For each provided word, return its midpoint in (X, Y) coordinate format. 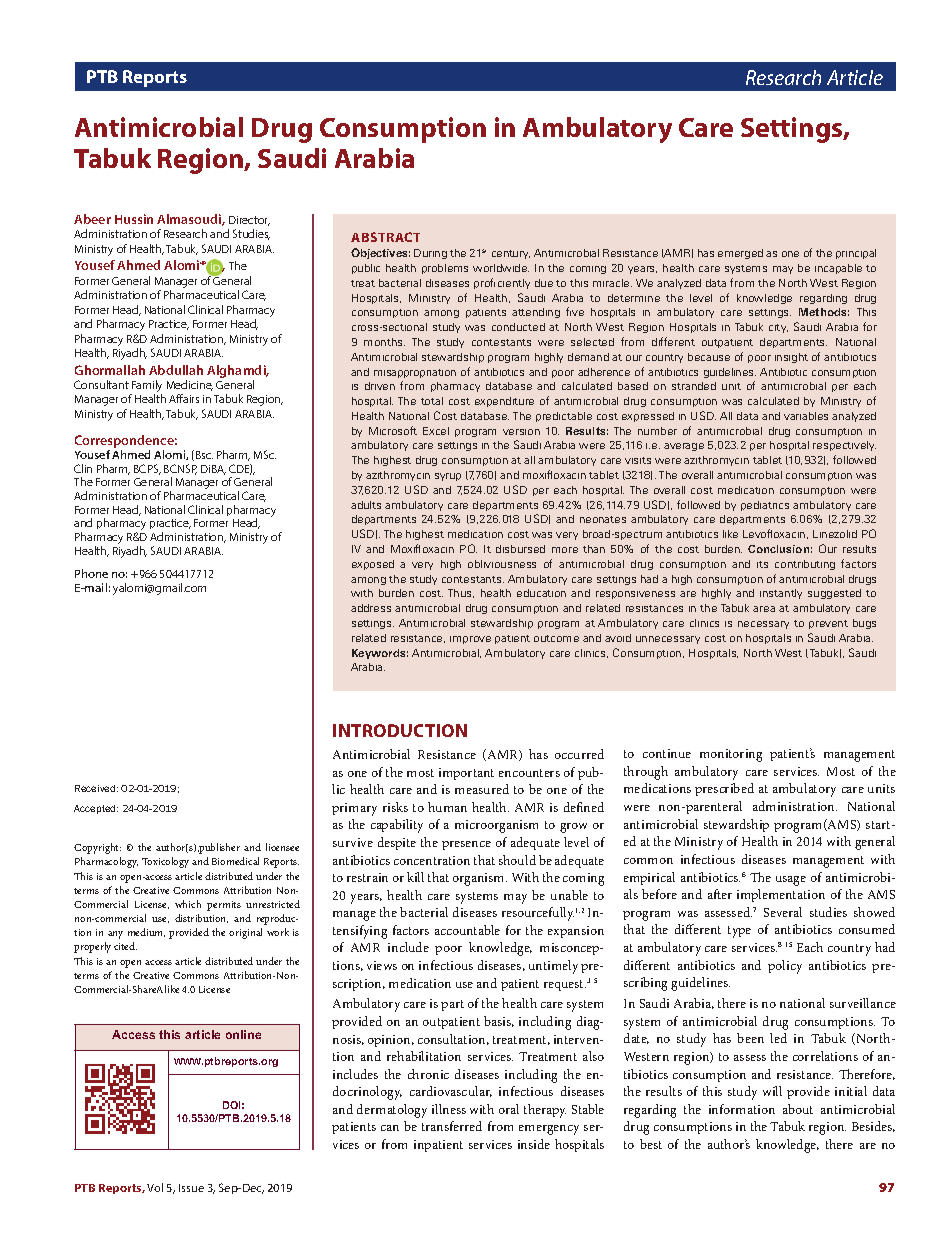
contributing (805, 565)
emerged (740, 254)
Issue (191, 1188)
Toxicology (165, 862)
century (511, 254)
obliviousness (502, 564)
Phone (91, 573)
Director (249, 221)
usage (791, 881)
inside (534, 1144)
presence (466, 845)
